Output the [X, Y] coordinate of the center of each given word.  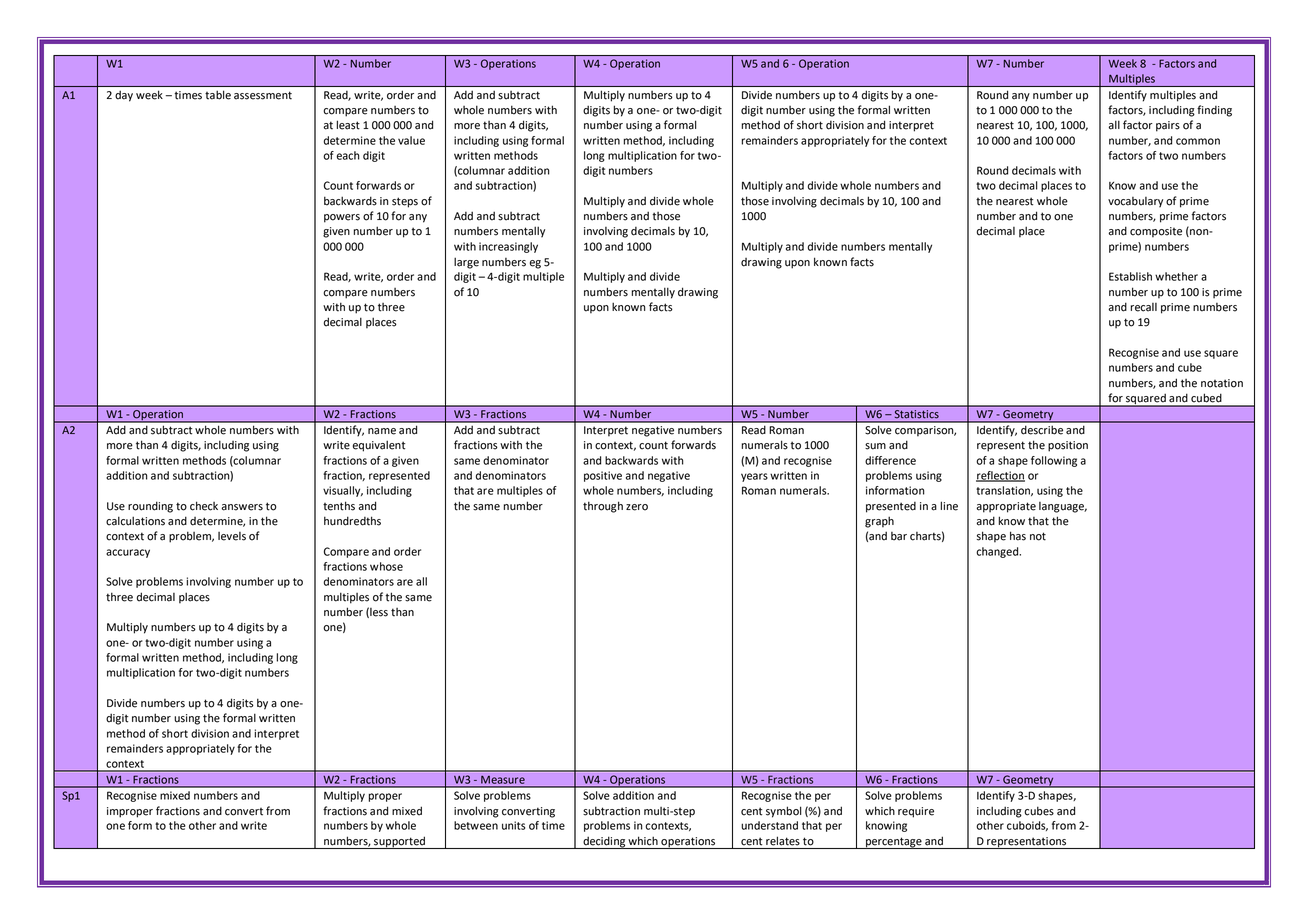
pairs [1168, 126]
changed [998, 552]
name [382, 431]
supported [399, 842]
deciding [604, 842]
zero [637, 507]
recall [1144, 307]
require [916, 812]
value [411, 140]
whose [386, 566]
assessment [263, 95]
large [466, 263]
